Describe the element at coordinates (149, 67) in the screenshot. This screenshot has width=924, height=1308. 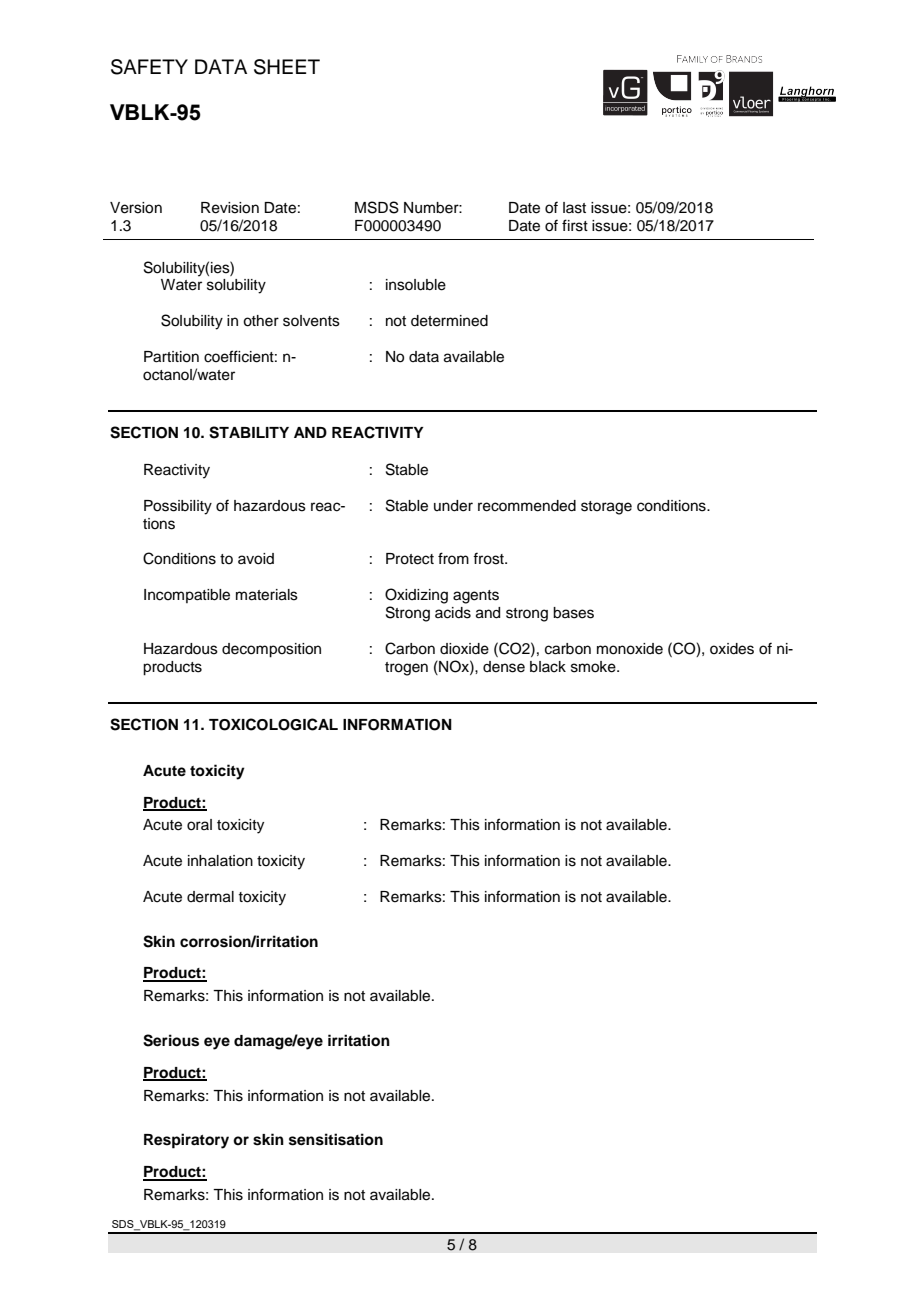
I see `SAFETY` at that location.
